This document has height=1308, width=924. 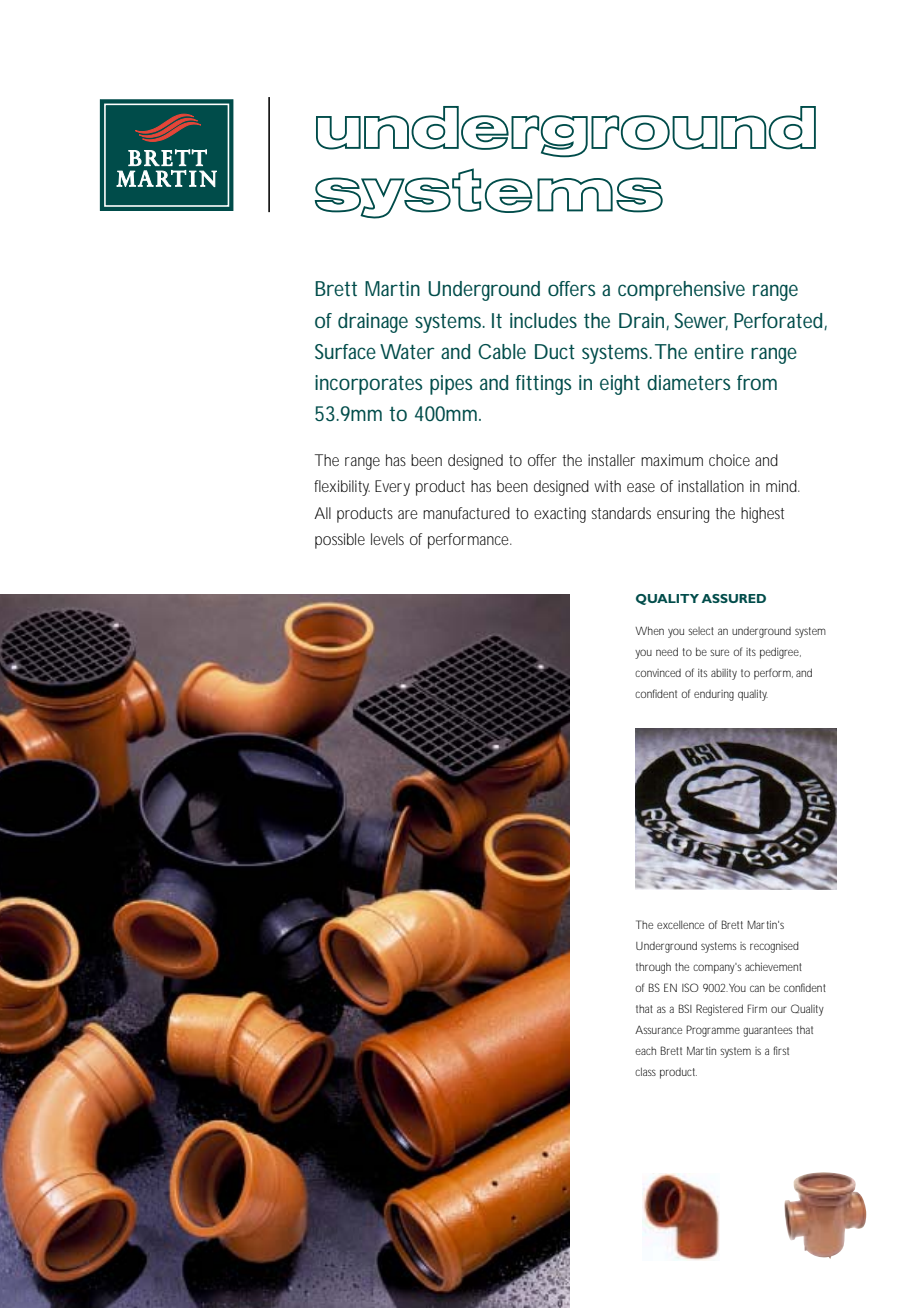 What do you see at coordinates (407, 351) in the document?
I see `Water` at bounding box center [407, 351].
